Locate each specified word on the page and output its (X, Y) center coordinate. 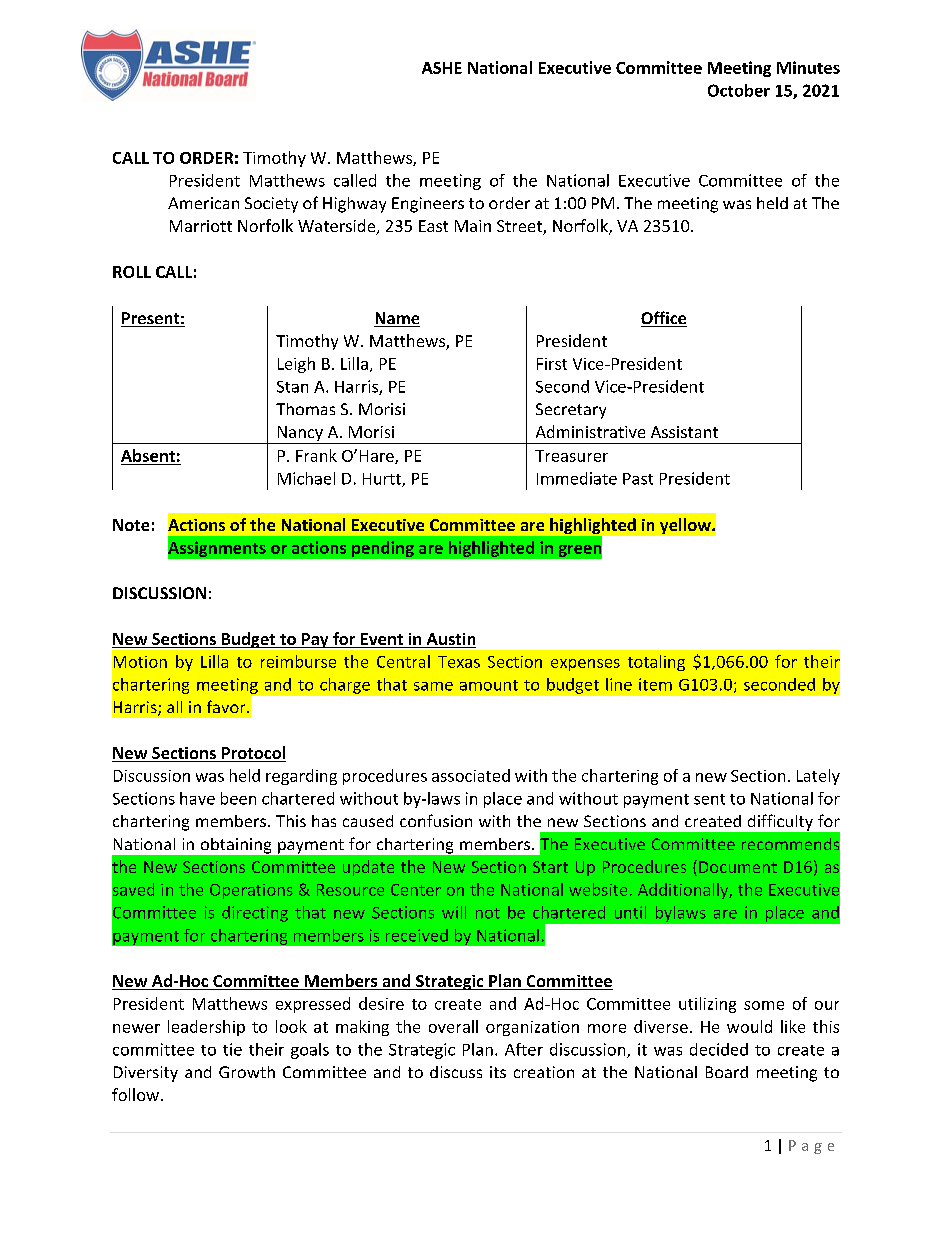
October (739, 90)
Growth (247, 1072)
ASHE (442, 68)
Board (727, 1072)
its (498, 1072)
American (203, 203)
